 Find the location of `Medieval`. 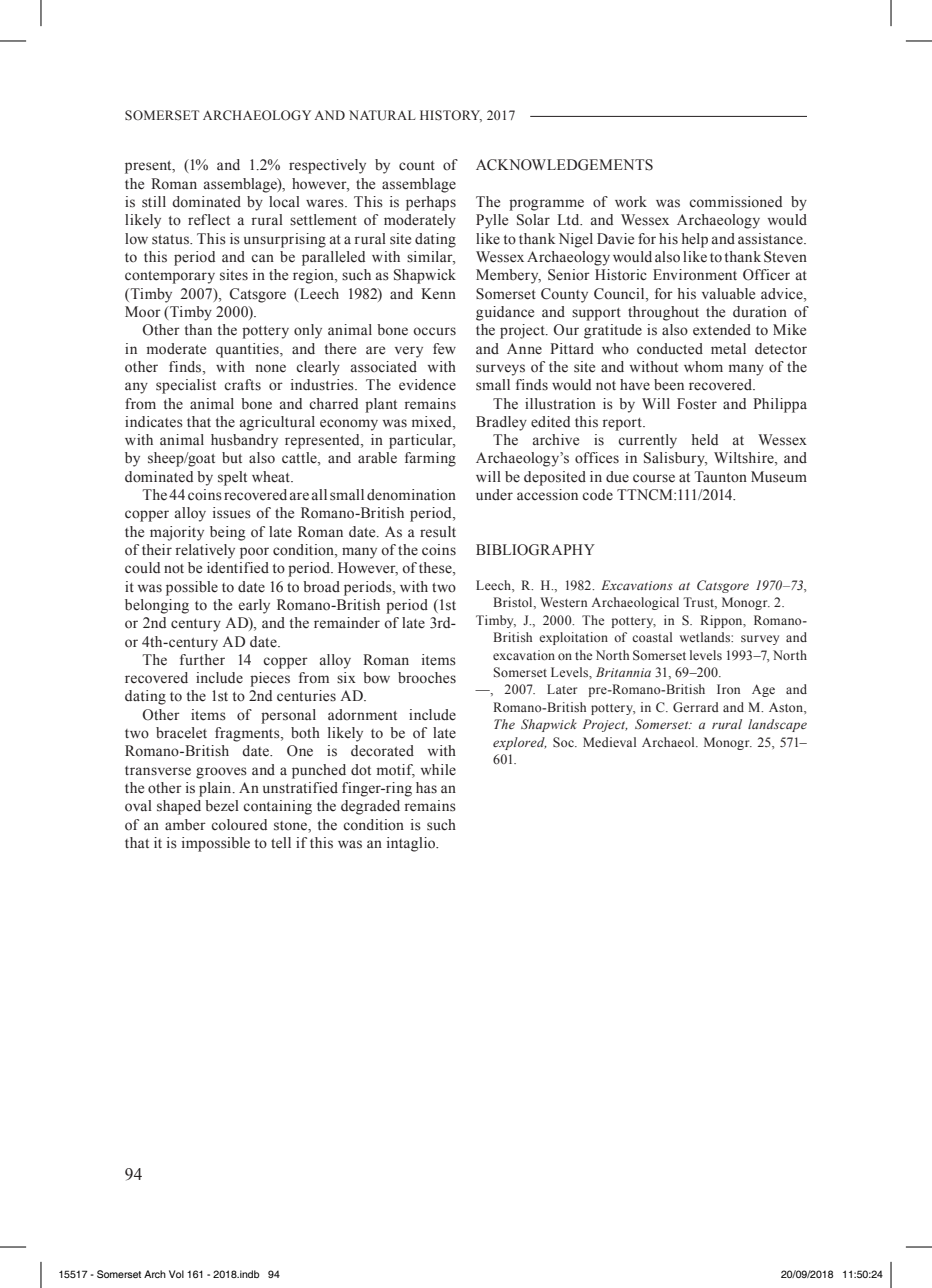

Medieval is located at coordinates (609, 742).
